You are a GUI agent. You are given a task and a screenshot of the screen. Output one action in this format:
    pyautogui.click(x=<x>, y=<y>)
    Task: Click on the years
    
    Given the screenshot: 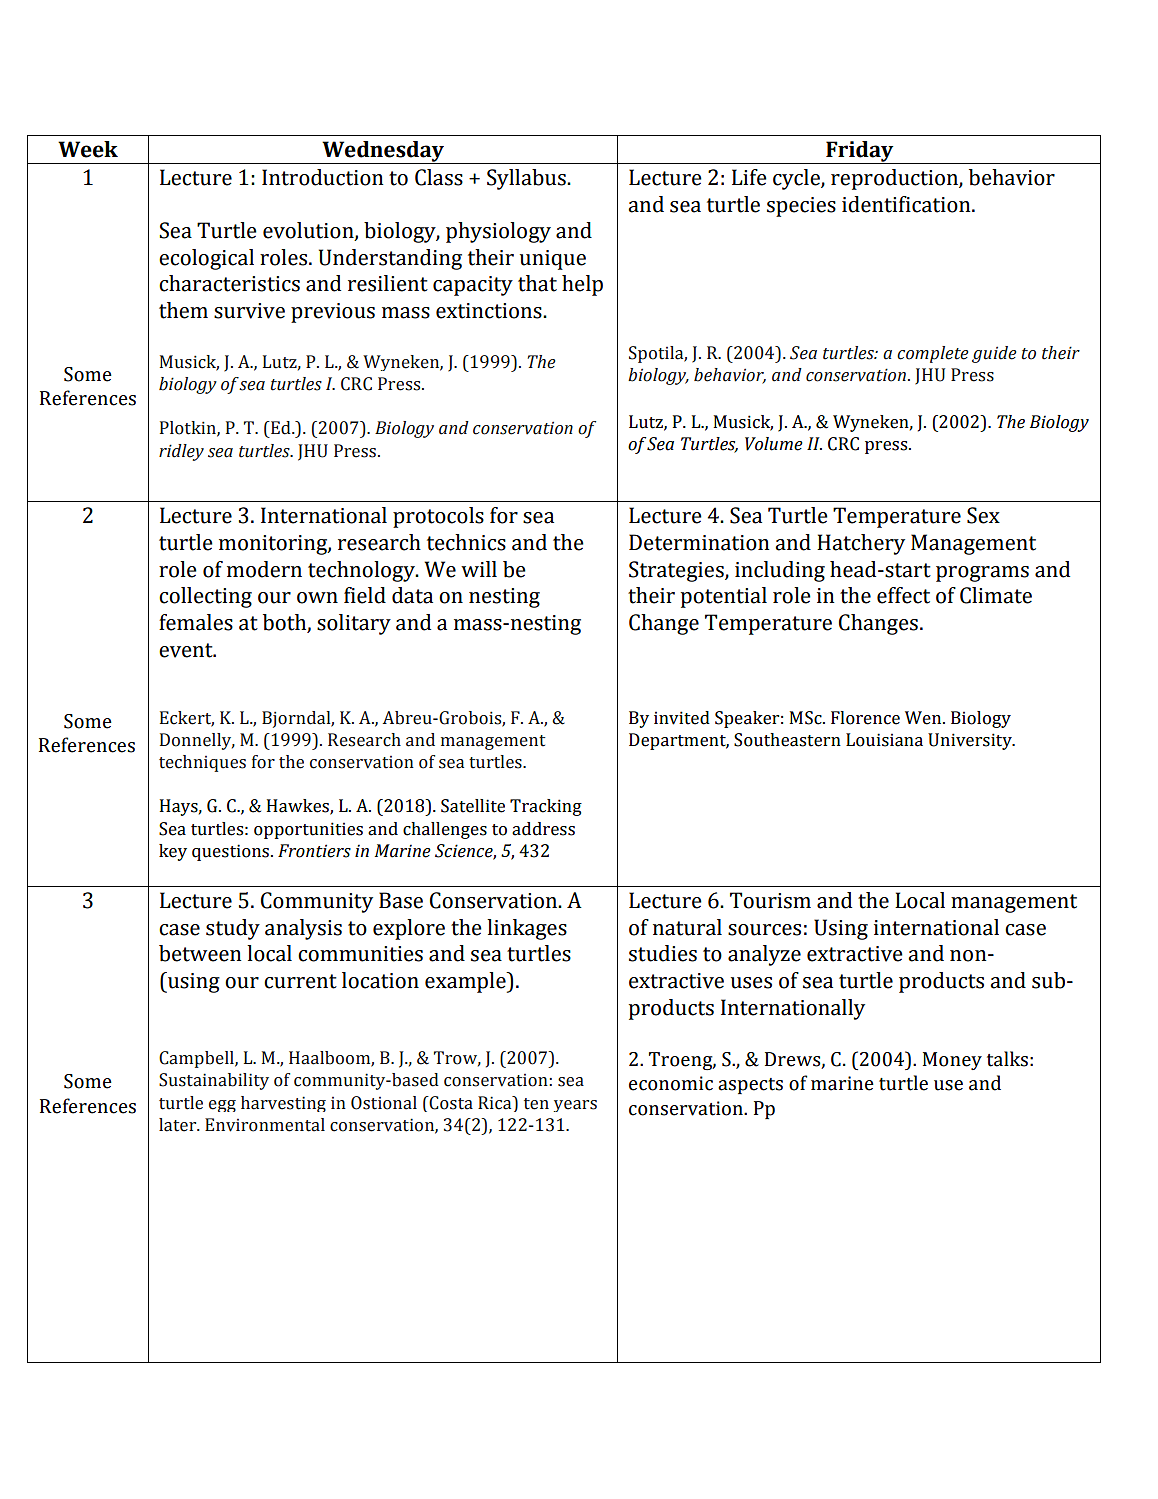 What is the action you would take?
    pyautogui.click(x=575, y=1106)
